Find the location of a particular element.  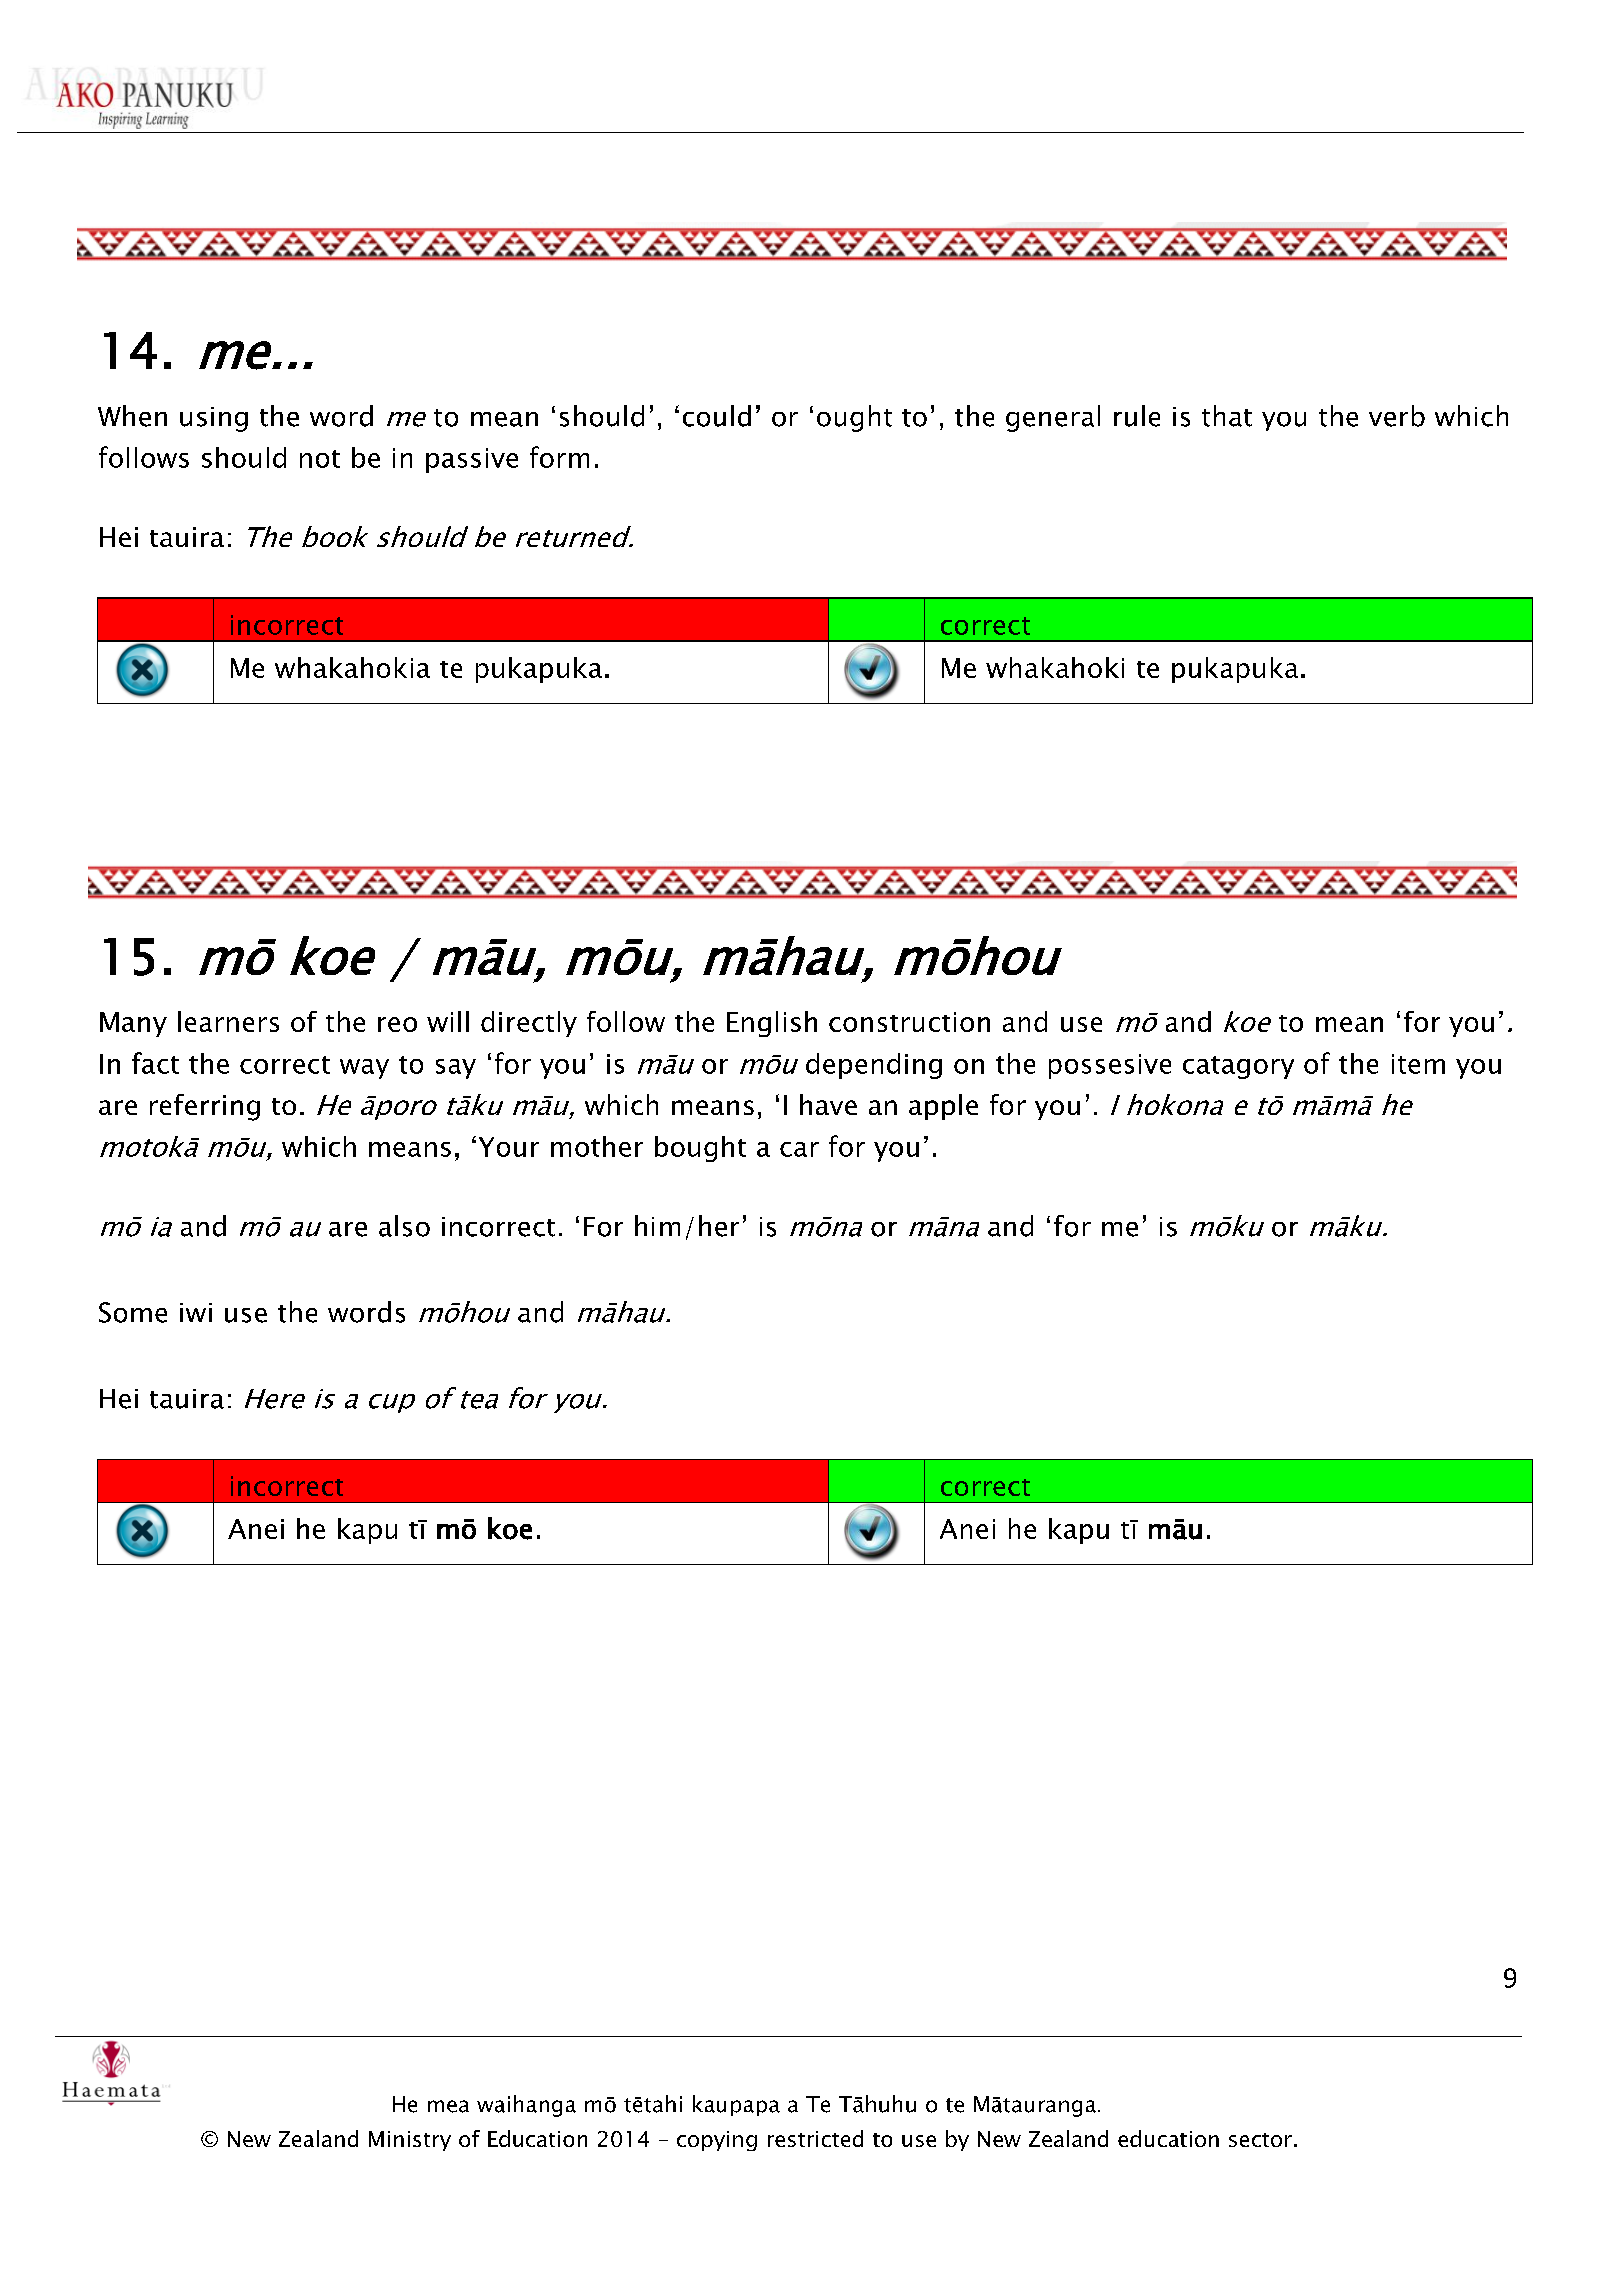

copying is located at coordinates (717, 2141).
